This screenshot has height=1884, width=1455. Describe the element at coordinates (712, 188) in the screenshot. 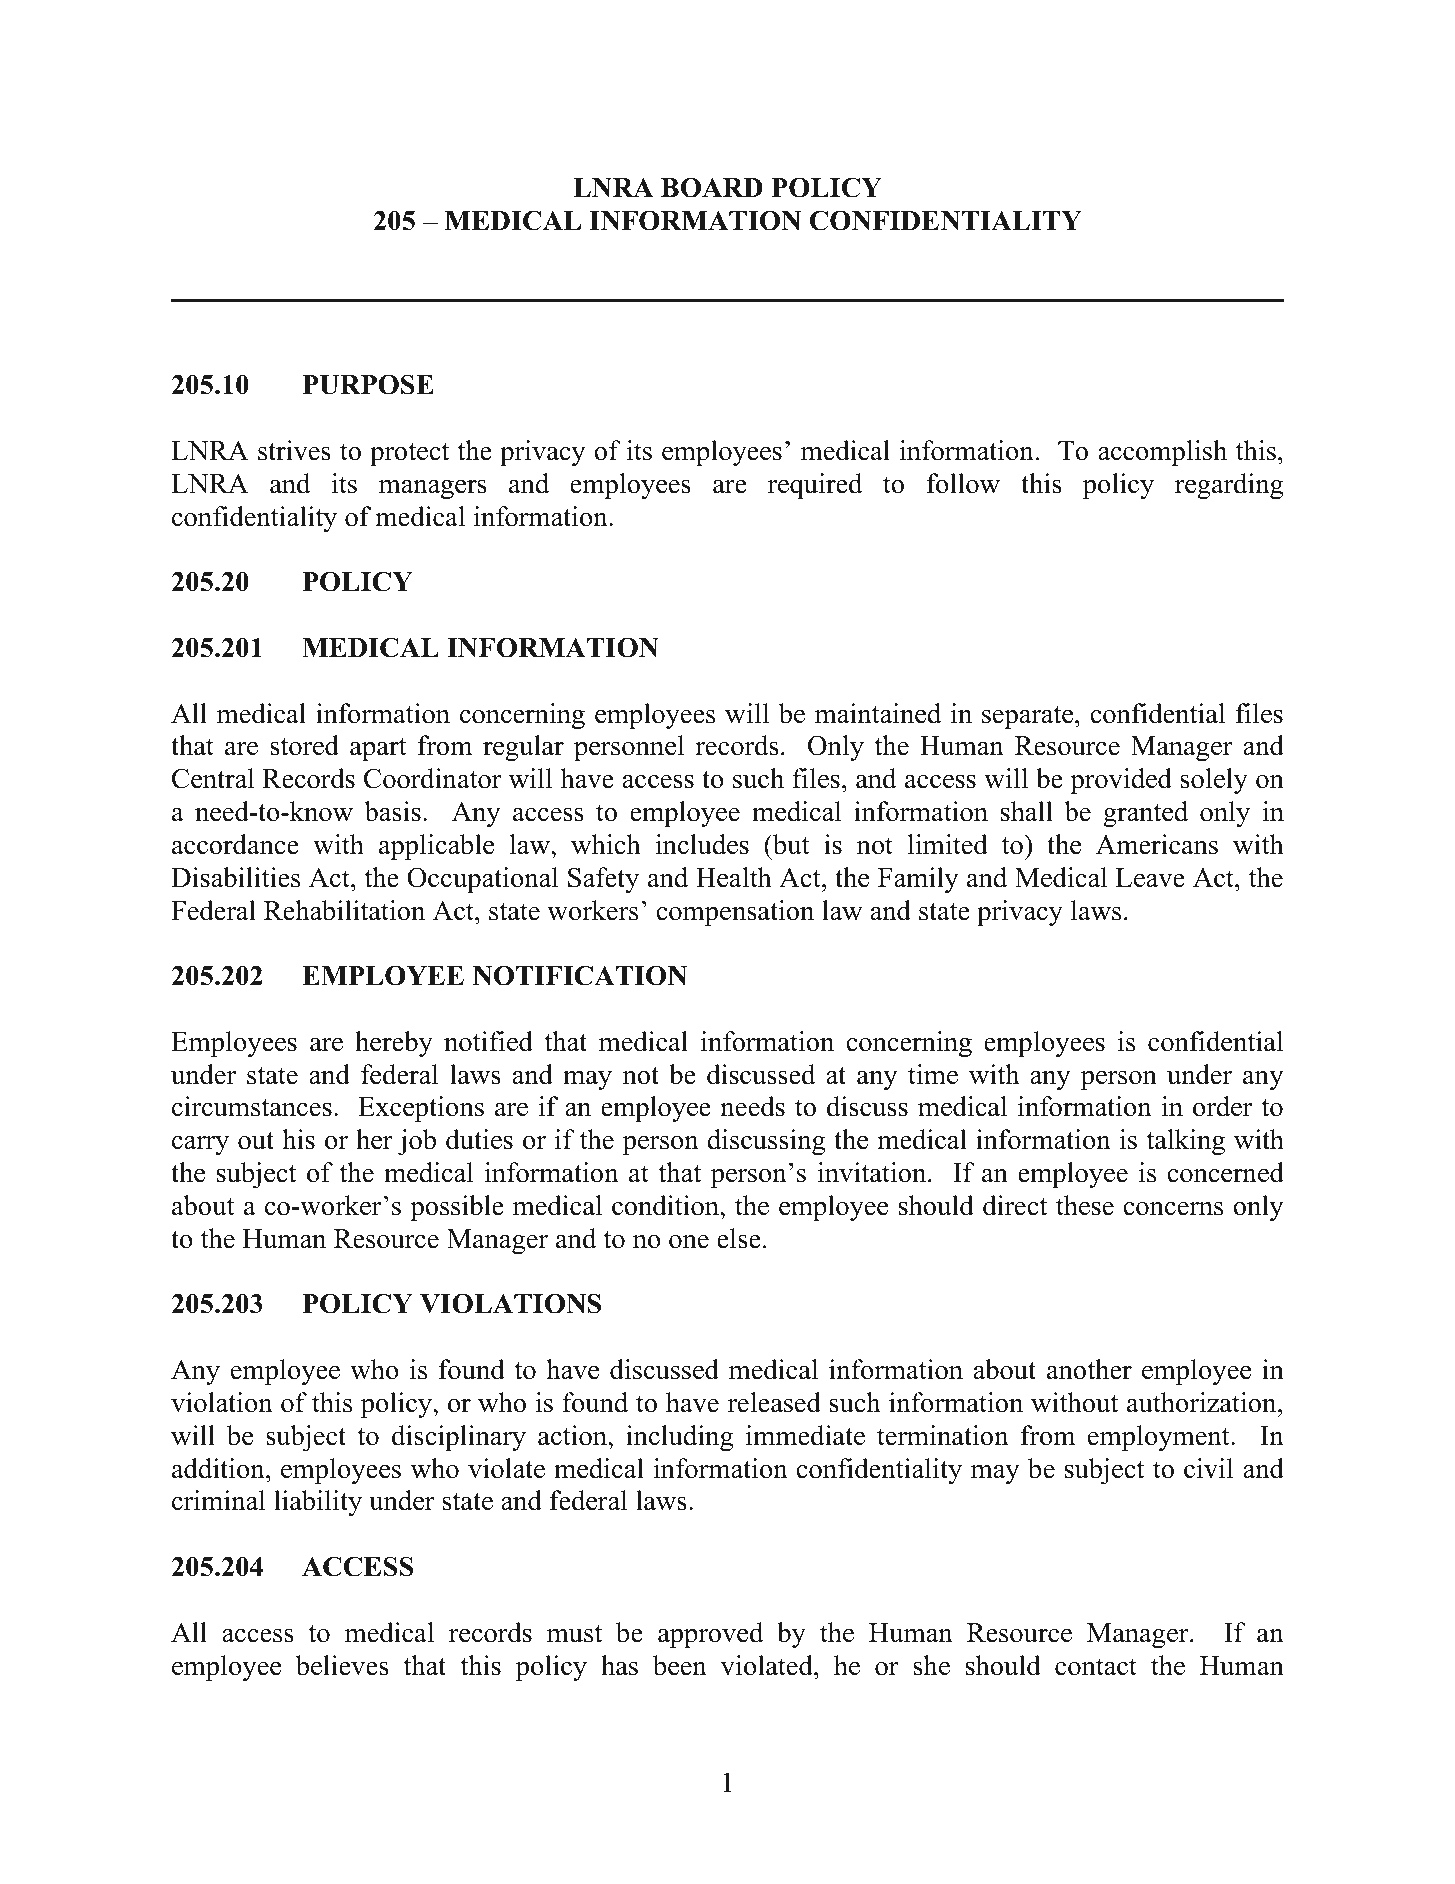

I see `BOARD` at that location.
